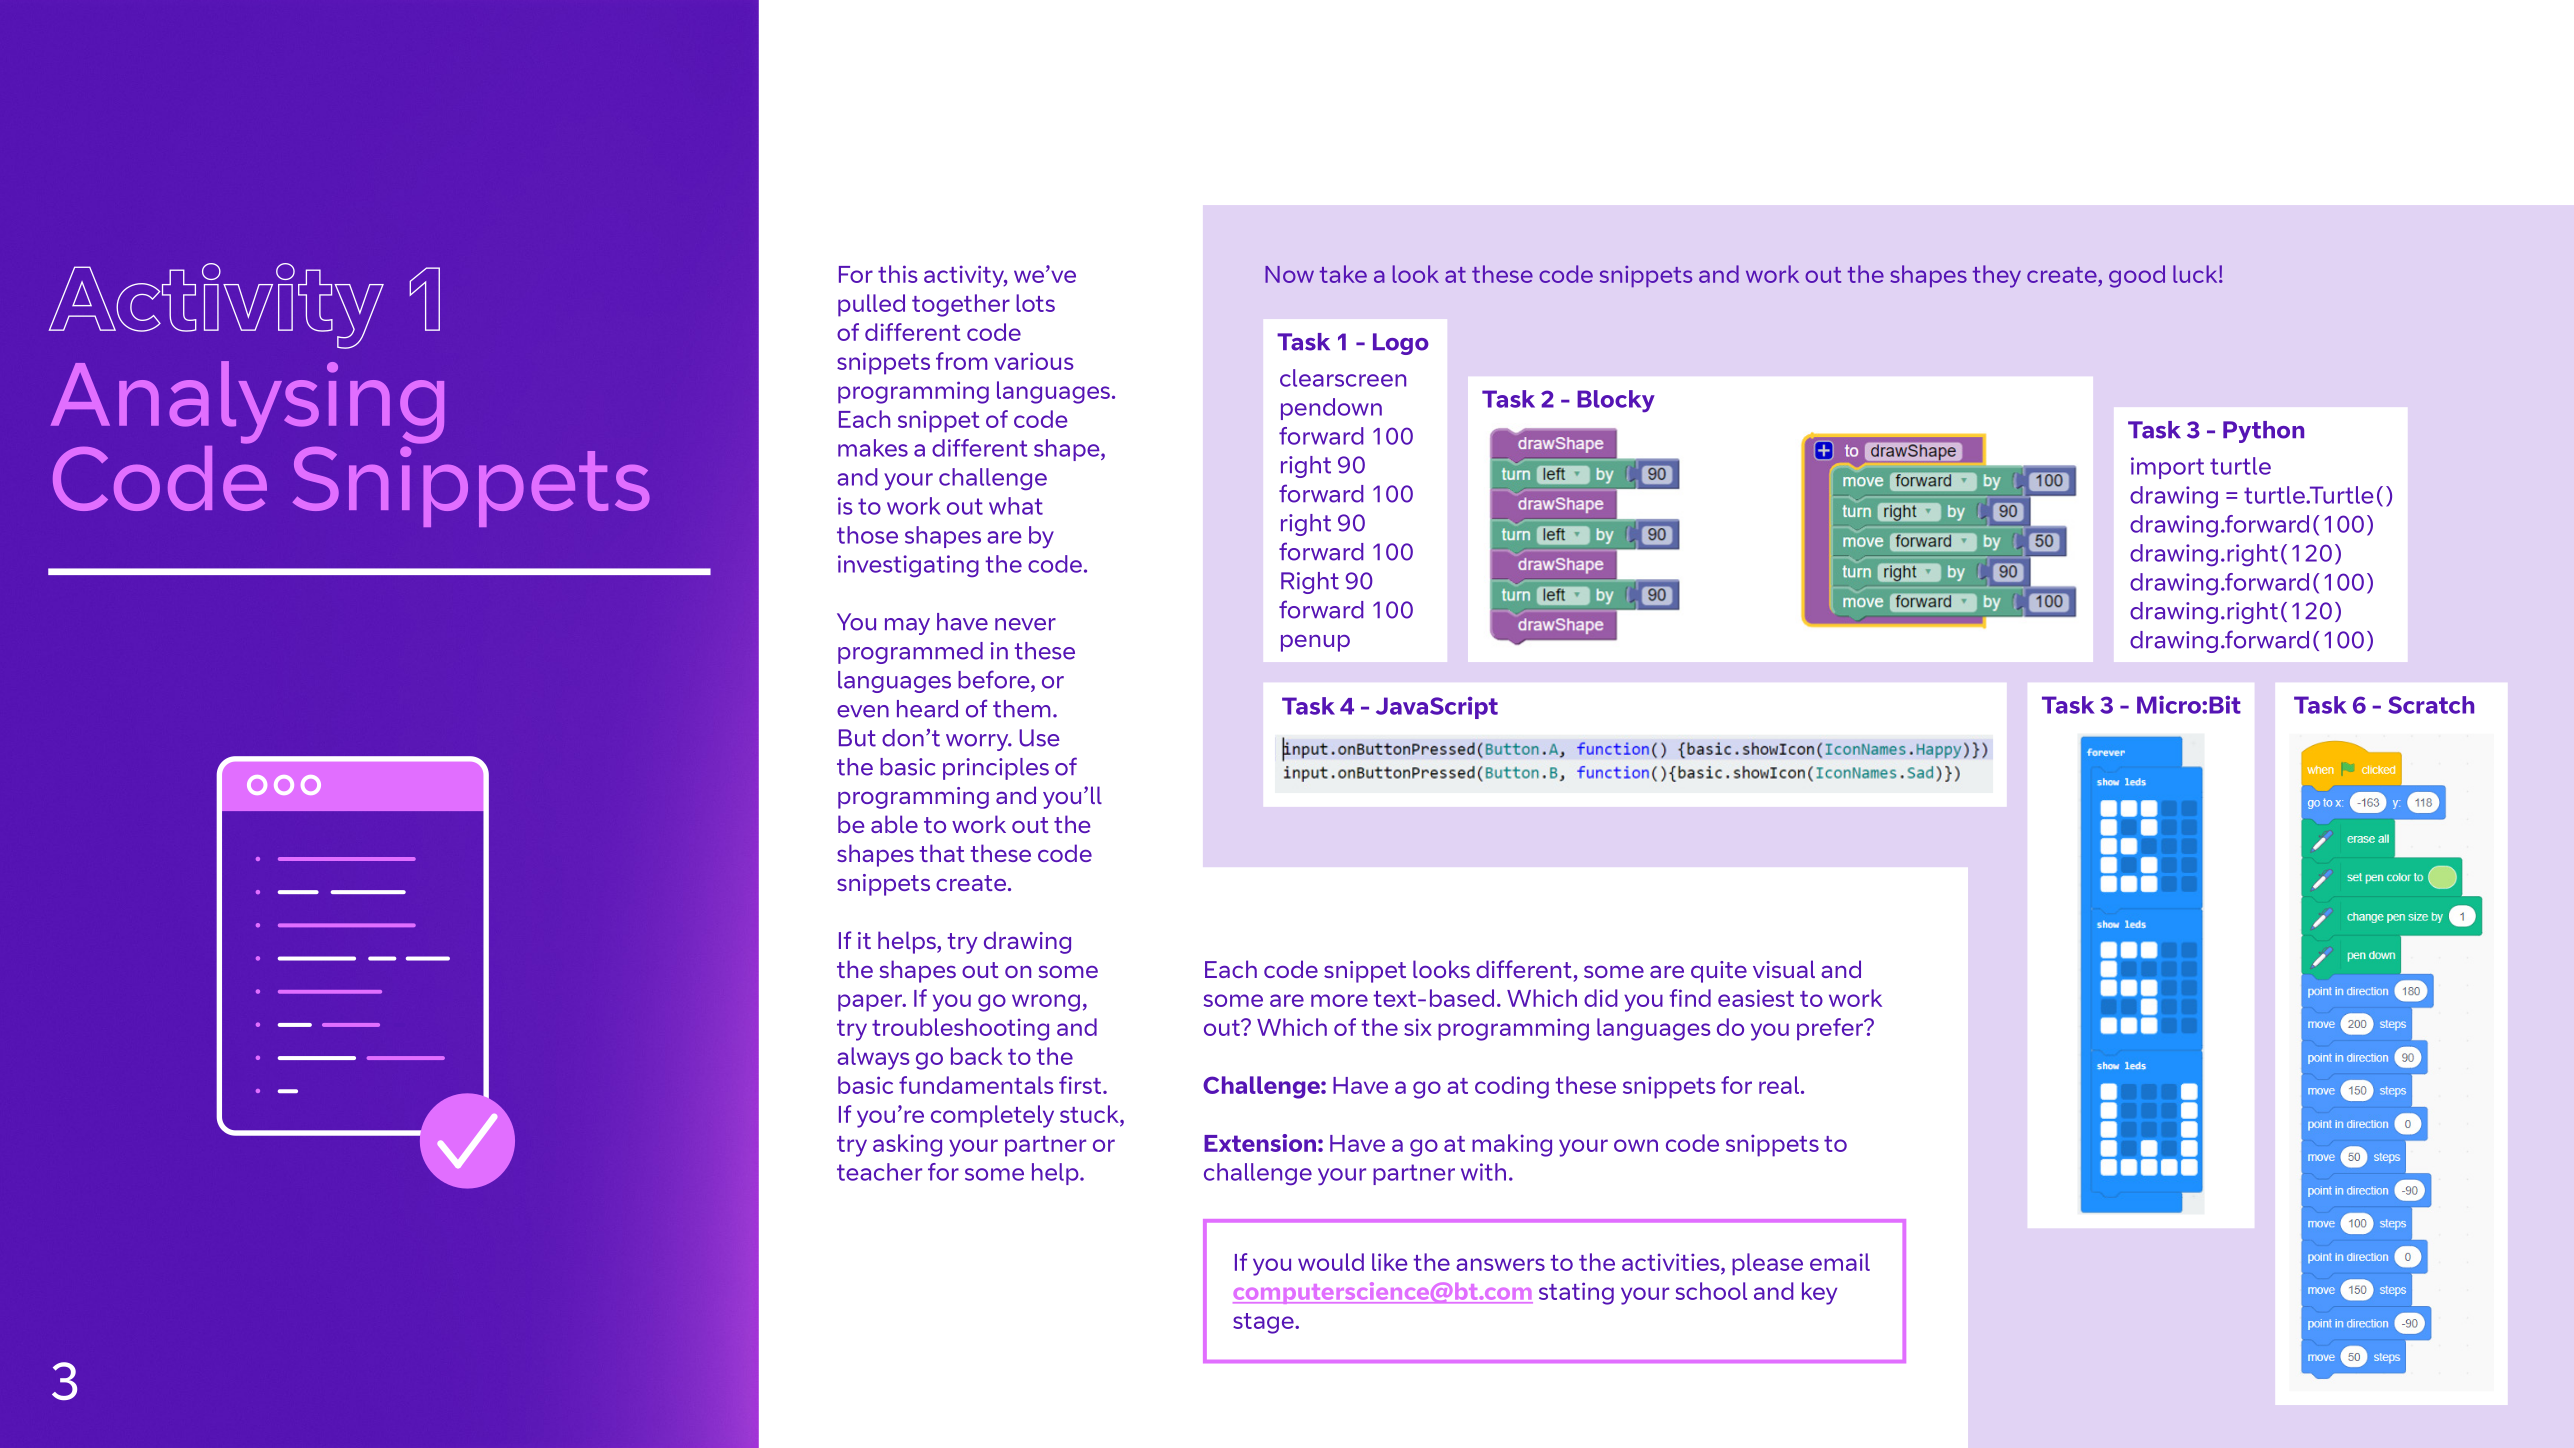 The height and width of the page is (1448, 2574). Describe the element at coordinates (1819, 1293) in the page. I see `key` at that location.
